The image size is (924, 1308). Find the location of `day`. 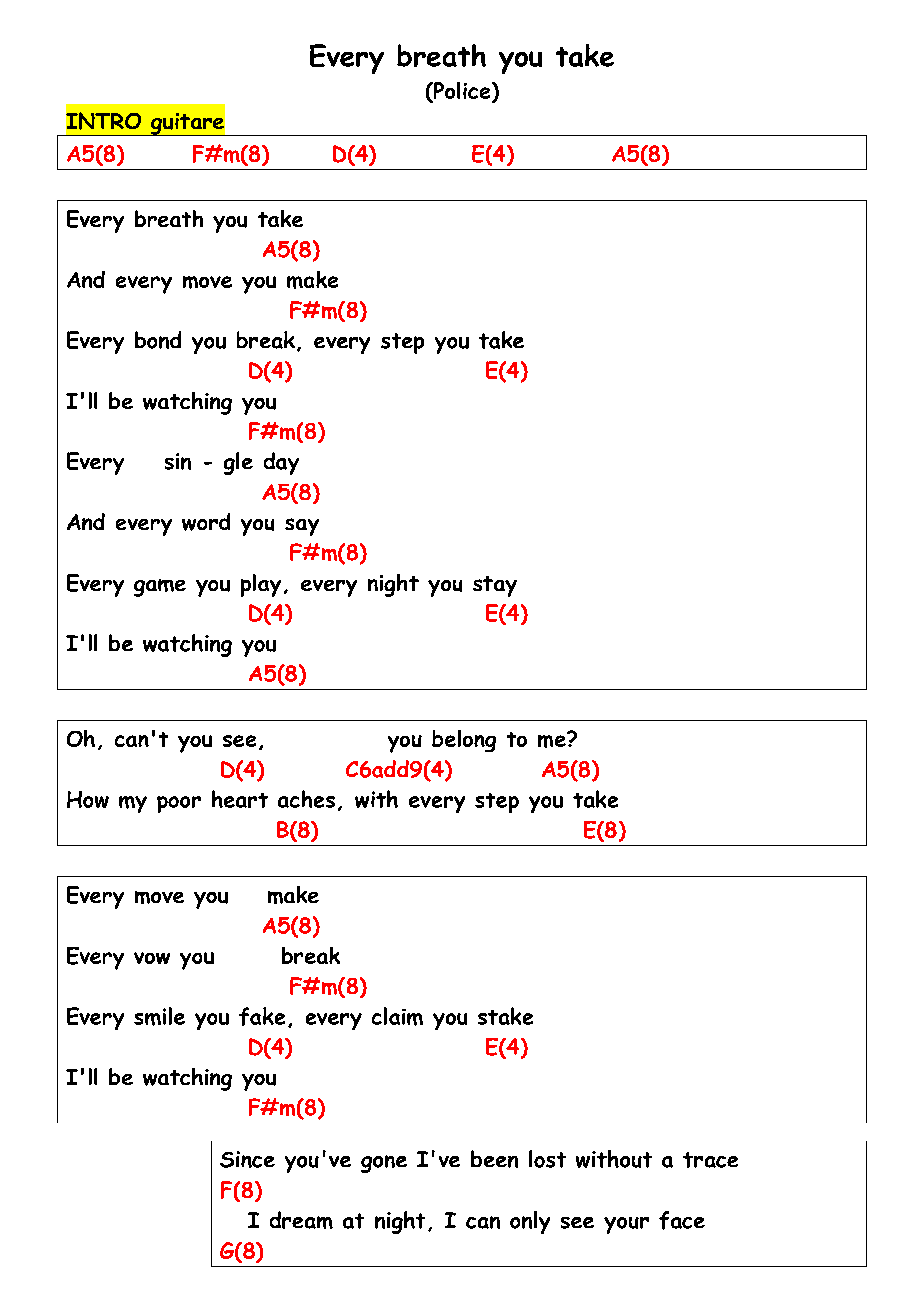

day is located at coordinates (281, 463).
